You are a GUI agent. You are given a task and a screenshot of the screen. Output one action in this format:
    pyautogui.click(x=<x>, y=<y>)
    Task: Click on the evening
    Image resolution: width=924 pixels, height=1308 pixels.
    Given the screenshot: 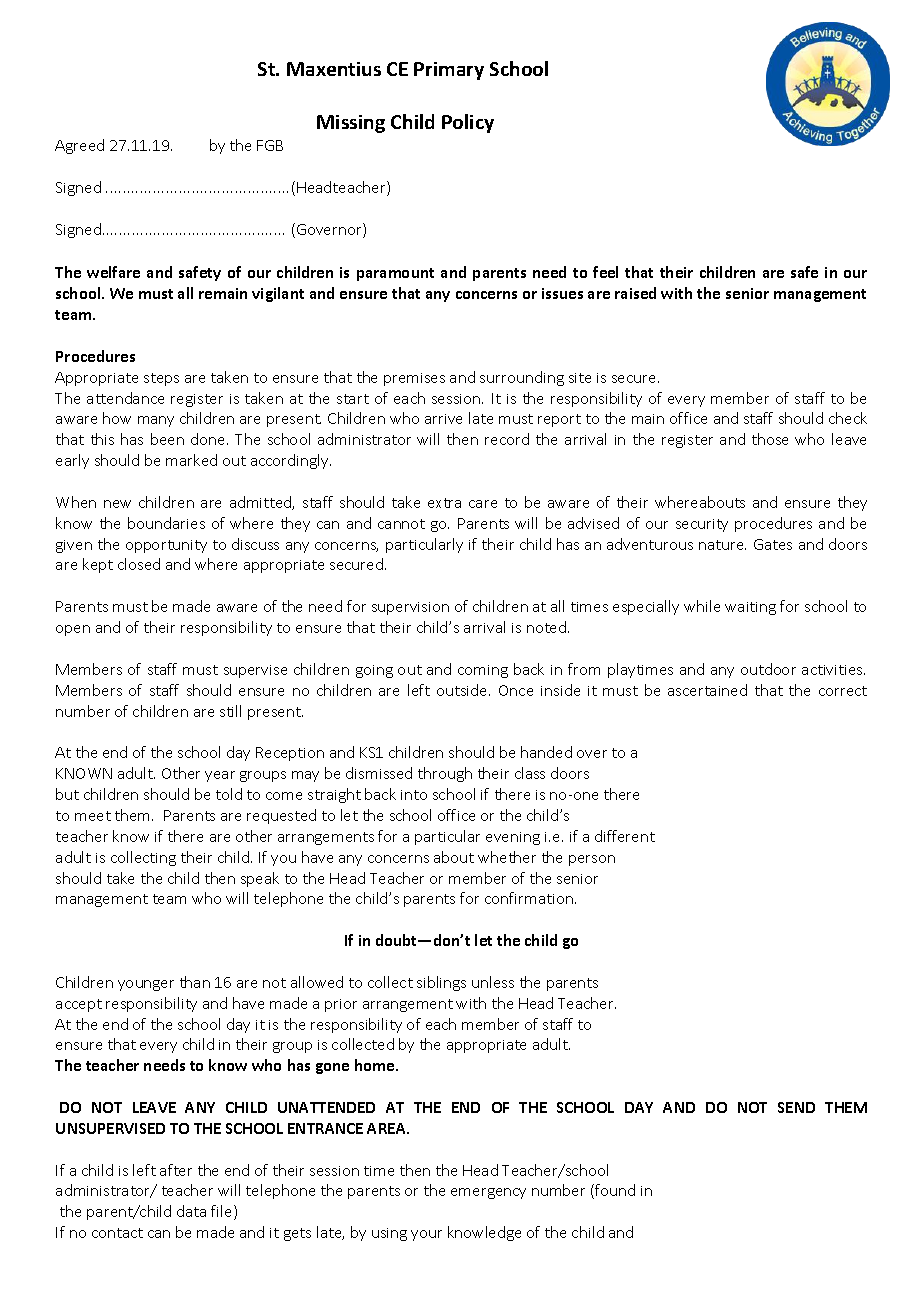 What is the action you would take?
    pyautogui.click(x=513, y=838)
